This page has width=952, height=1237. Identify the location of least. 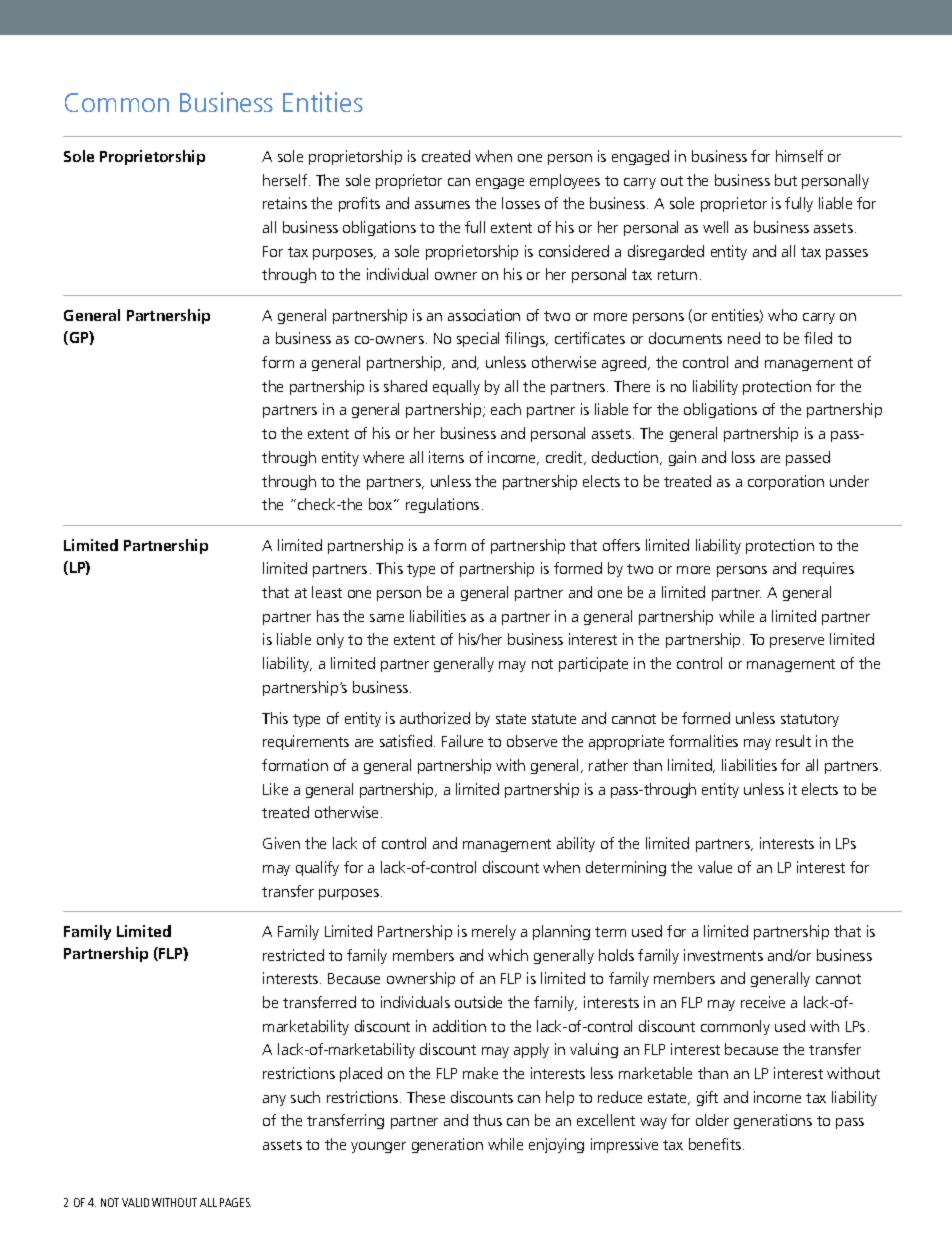
(327, 592).
